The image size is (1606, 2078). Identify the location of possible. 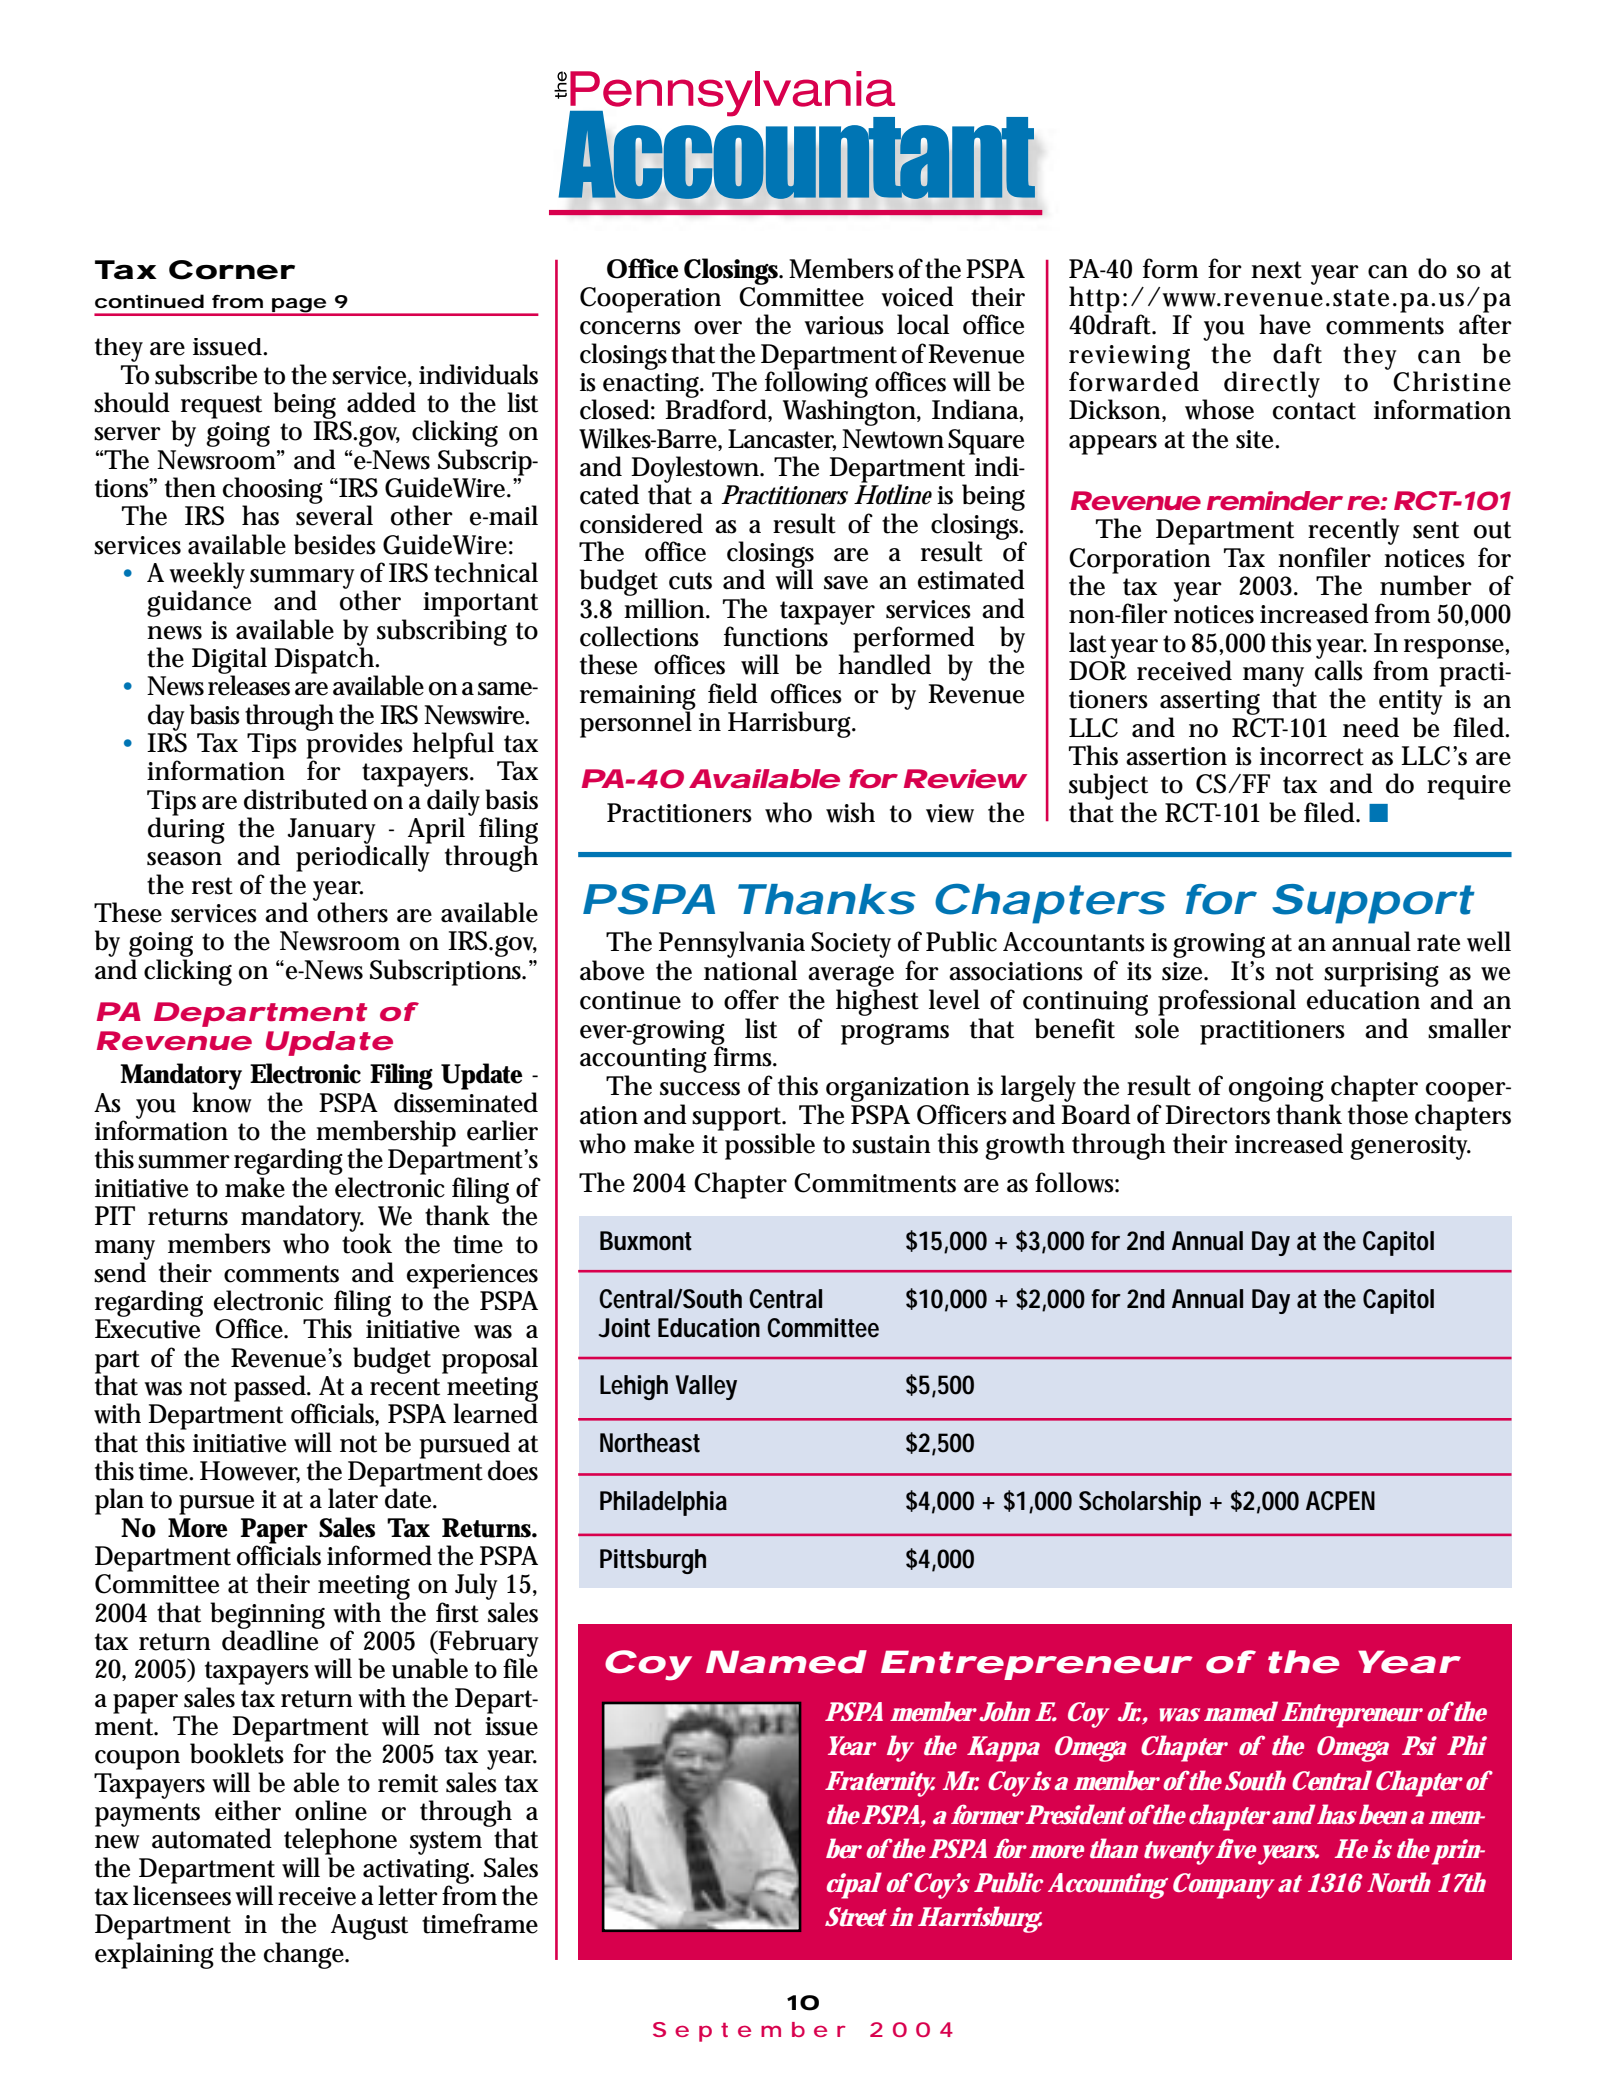
(770, 1146).
